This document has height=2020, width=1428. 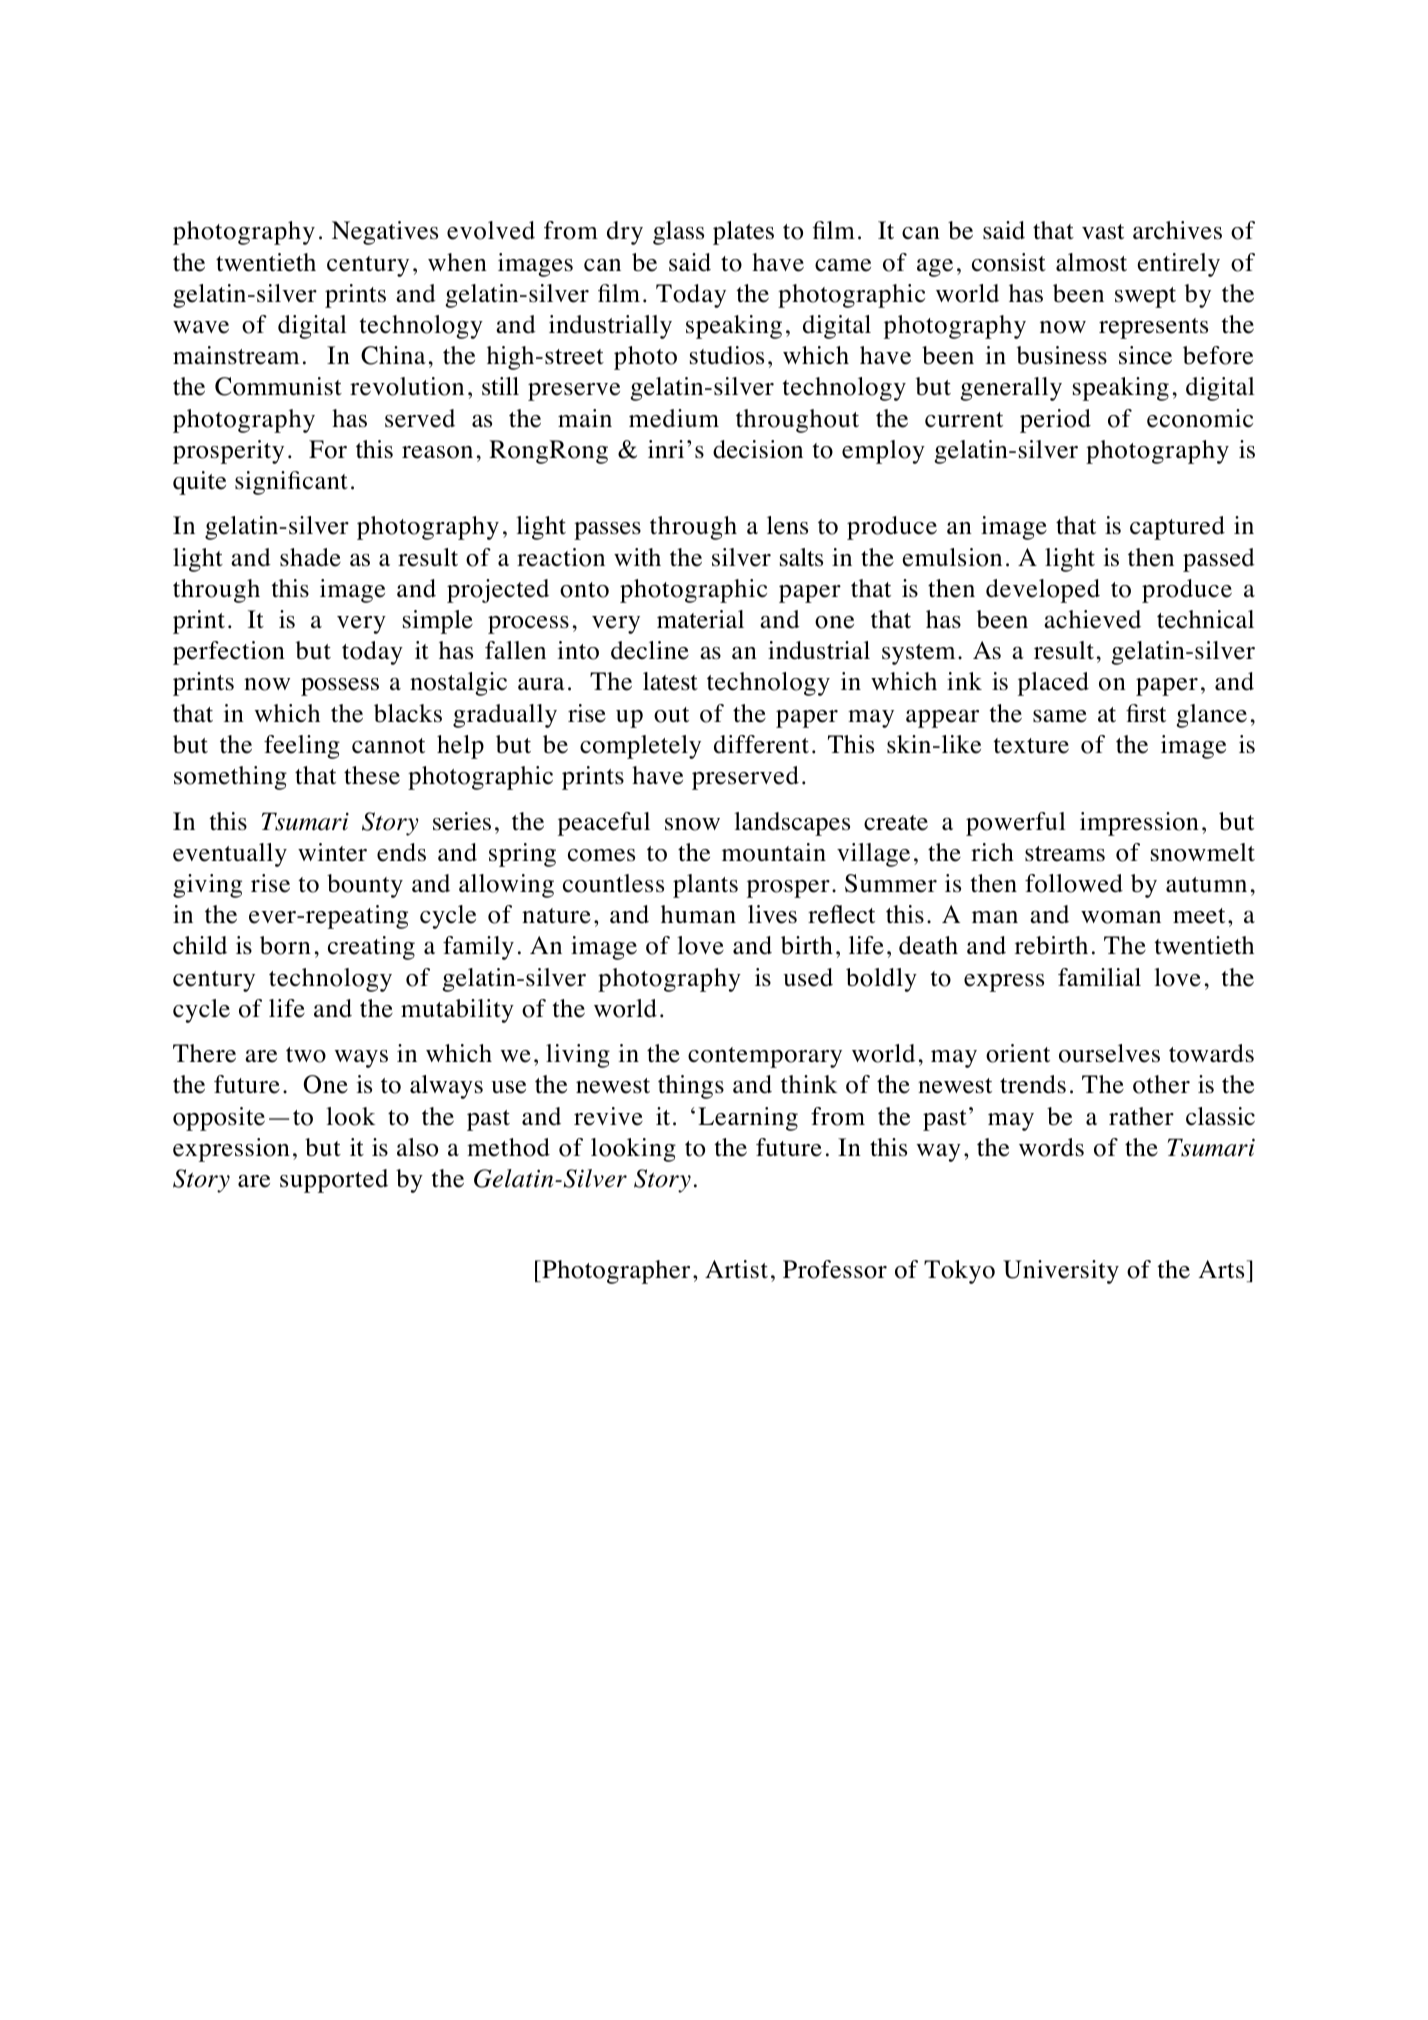 What do you see at coordinates (334, 1181) in the document?
I see `supported` at bounding box center [334, 1181].
